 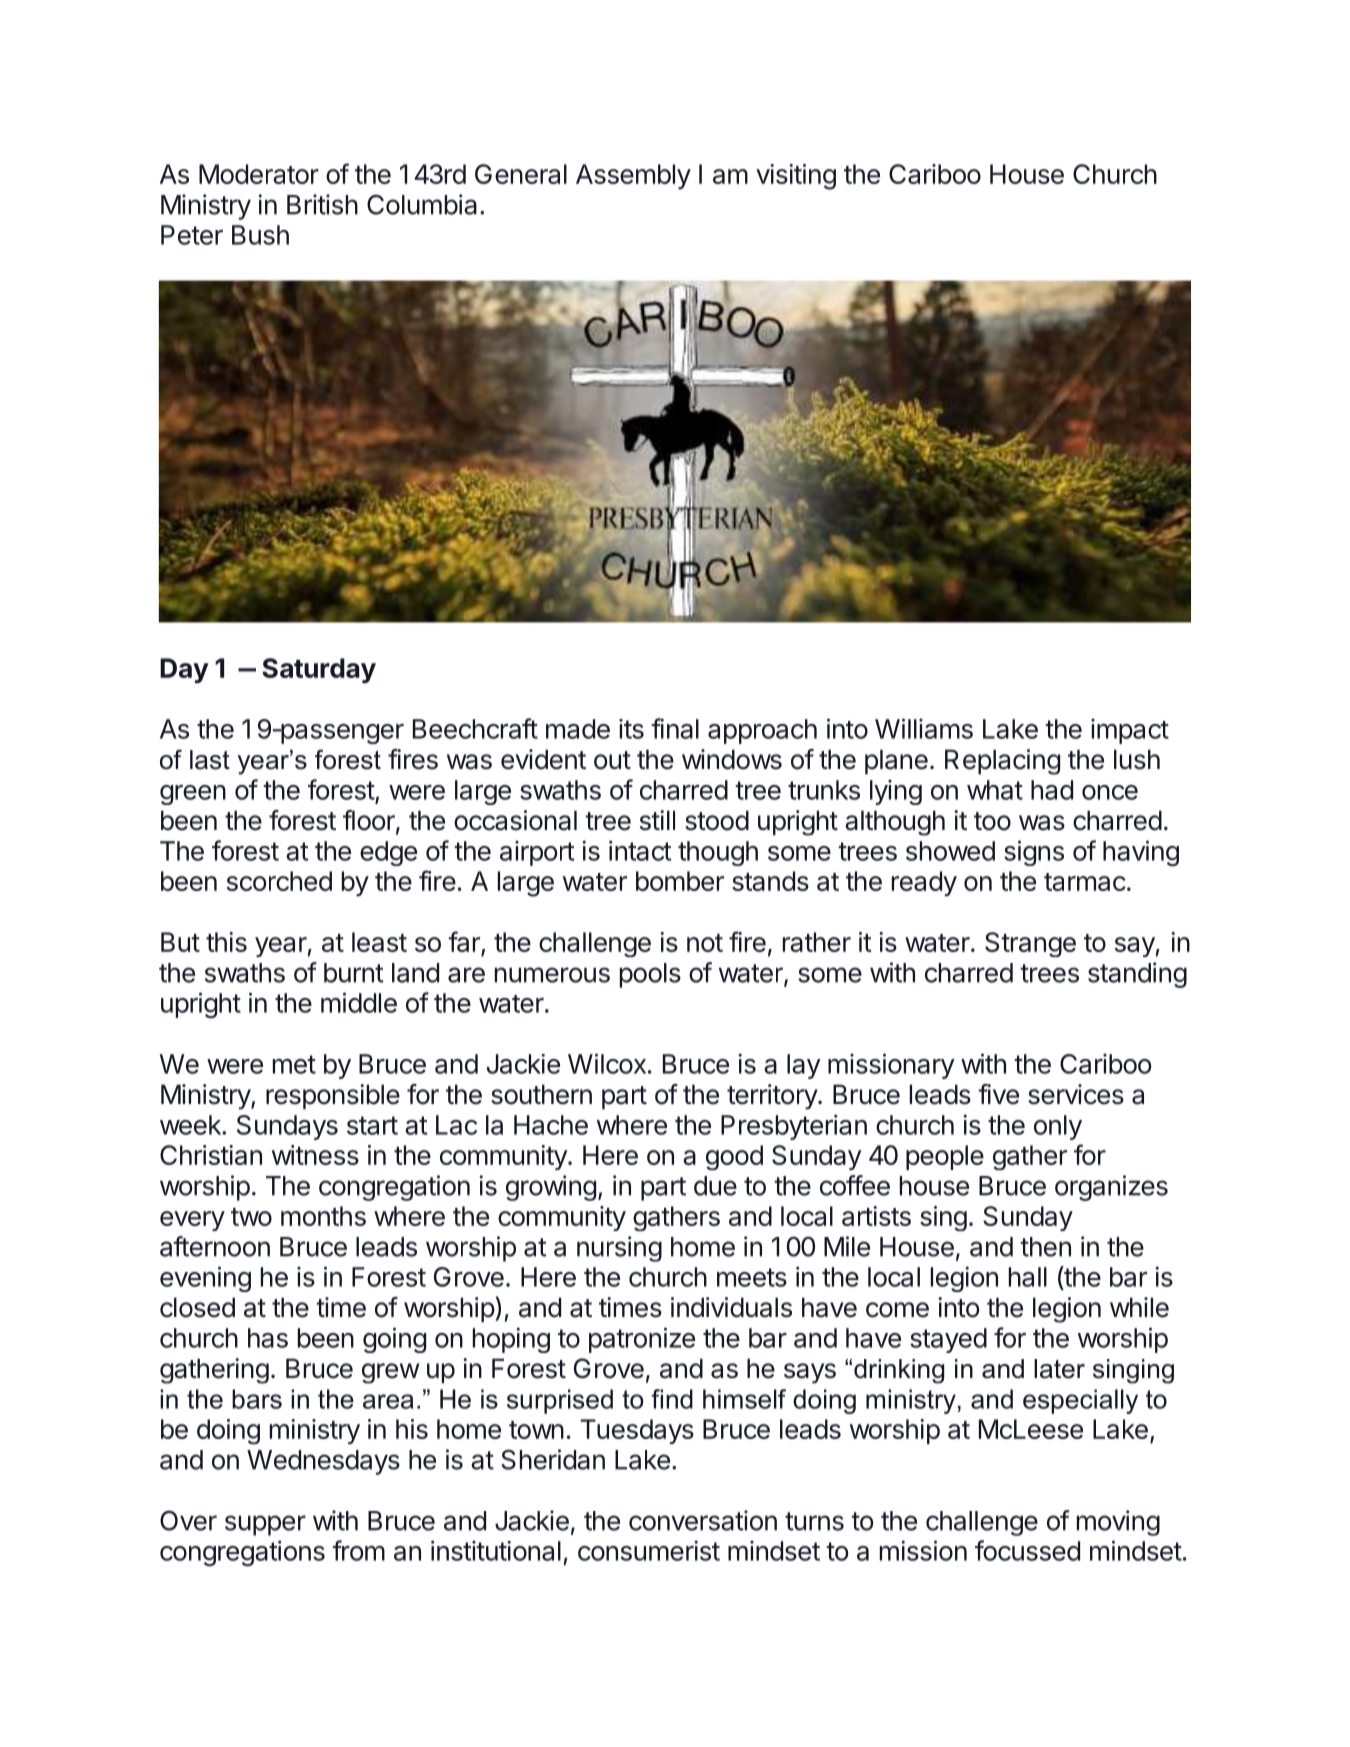 What do you see at coordinates (998, 1094) in the screenshot?
I see `five` at bounding box center [998, 1094].
